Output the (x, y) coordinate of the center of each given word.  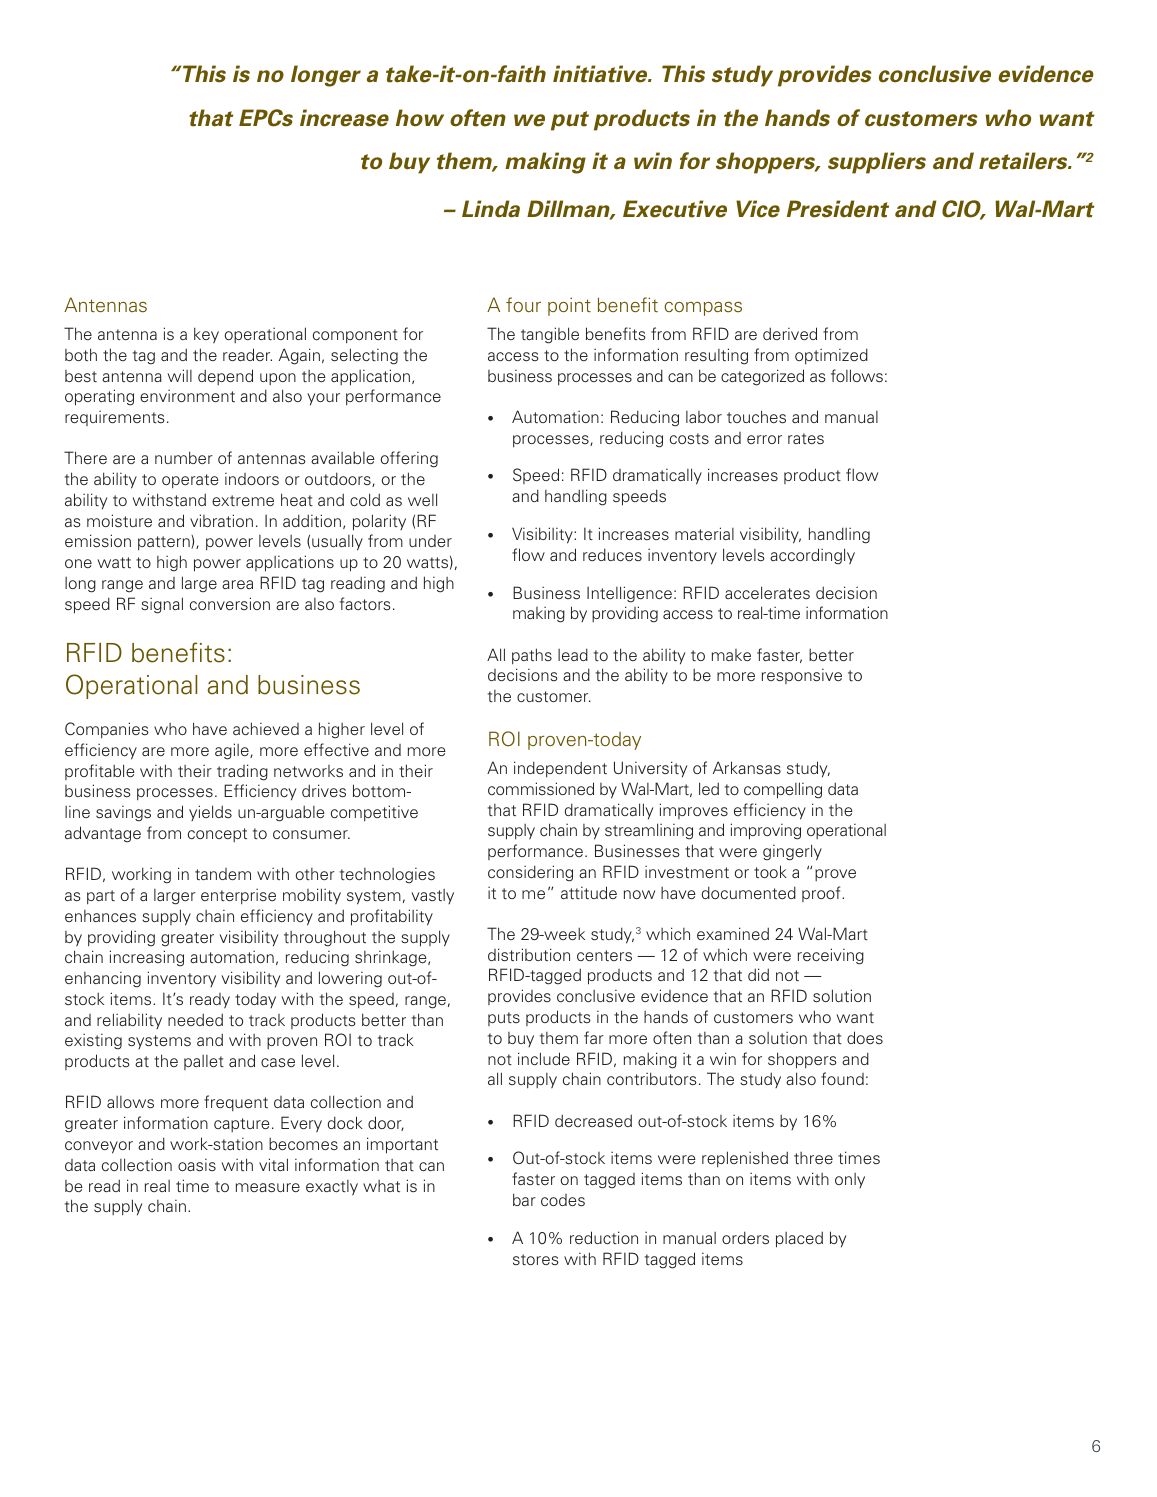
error (764, 439)
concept (217, 835)
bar (524, 1199)
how (420, 118)
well (422, 499)
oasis (197, 1165)
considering (530, 873)
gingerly (792, 852)
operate (190, 481)
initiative (601, 74)
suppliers (877, 163)
